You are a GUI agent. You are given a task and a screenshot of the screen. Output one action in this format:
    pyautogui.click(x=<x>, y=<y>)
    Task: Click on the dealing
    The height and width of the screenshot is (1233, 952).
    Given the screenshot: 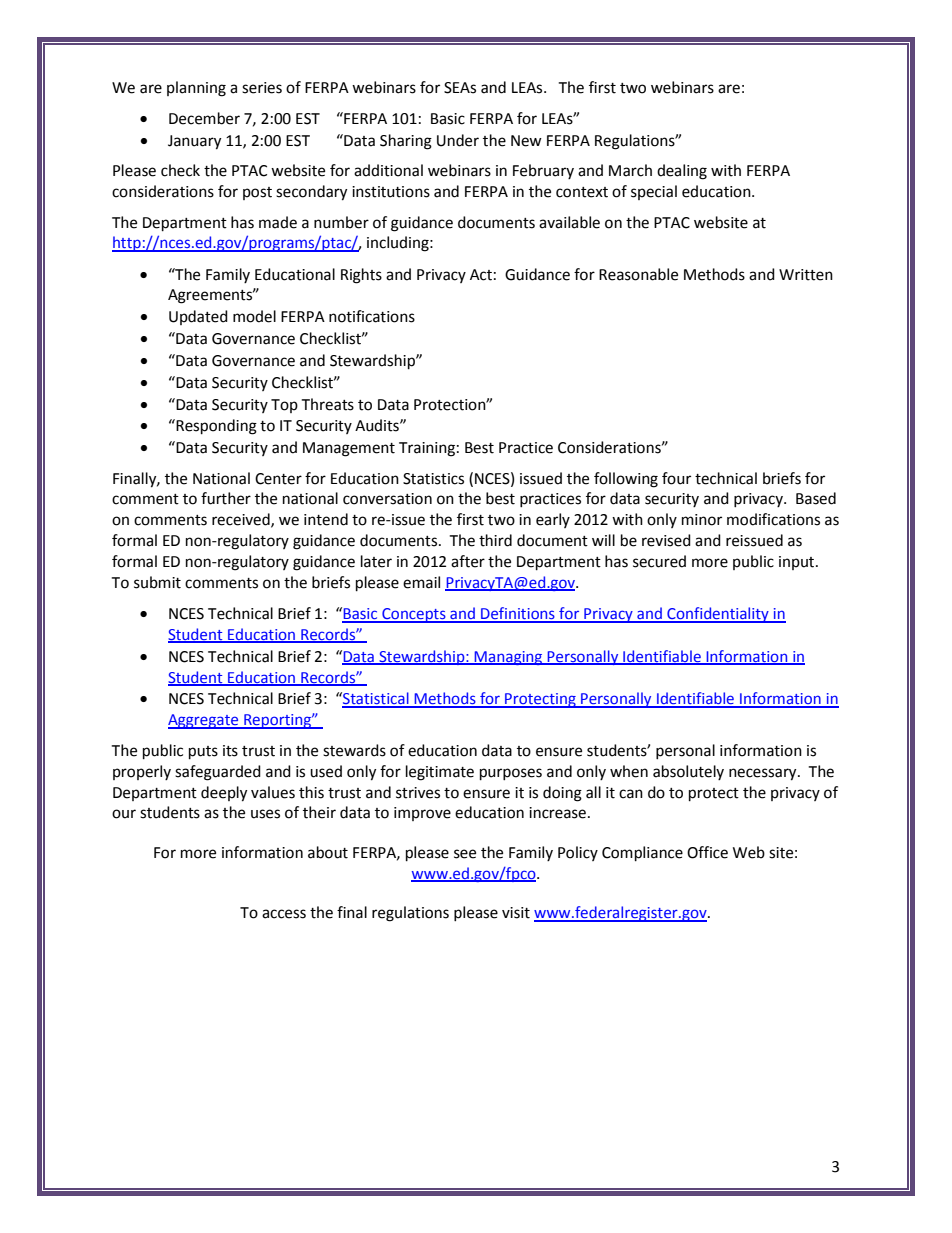 What is the action you would take?
    pyautogui.click(x=682, y=172)
